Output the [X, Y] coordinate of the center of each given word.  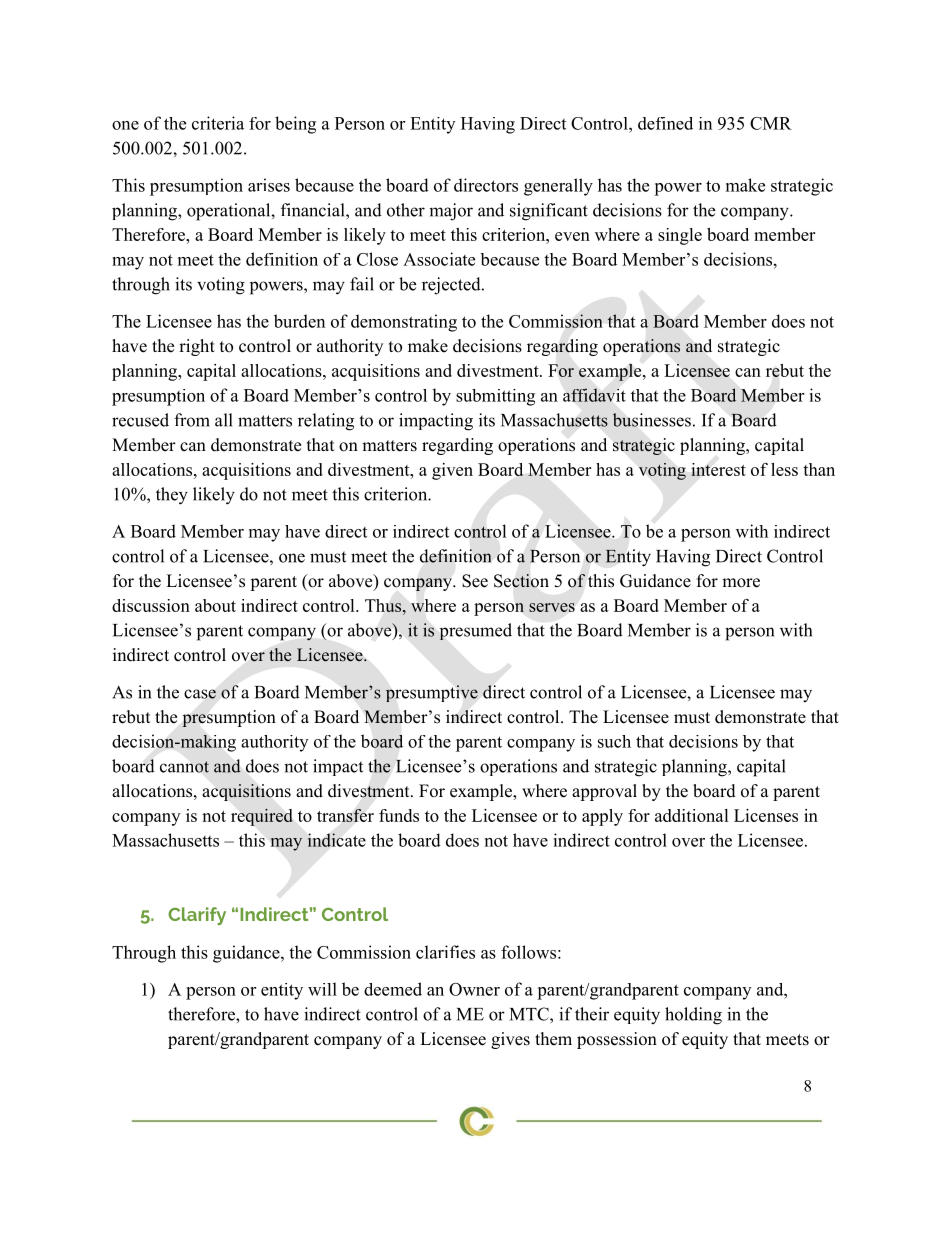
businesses [651, 420]
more [741, 583]
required [261, 817]
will [322, 989]
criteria [218, 123]
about [215, 605]
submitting [495, 397]
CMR [771, 123]
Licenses [766, 815]
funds [399, 815]
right [197, 347]
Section [521, 581]
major [451, 212]
